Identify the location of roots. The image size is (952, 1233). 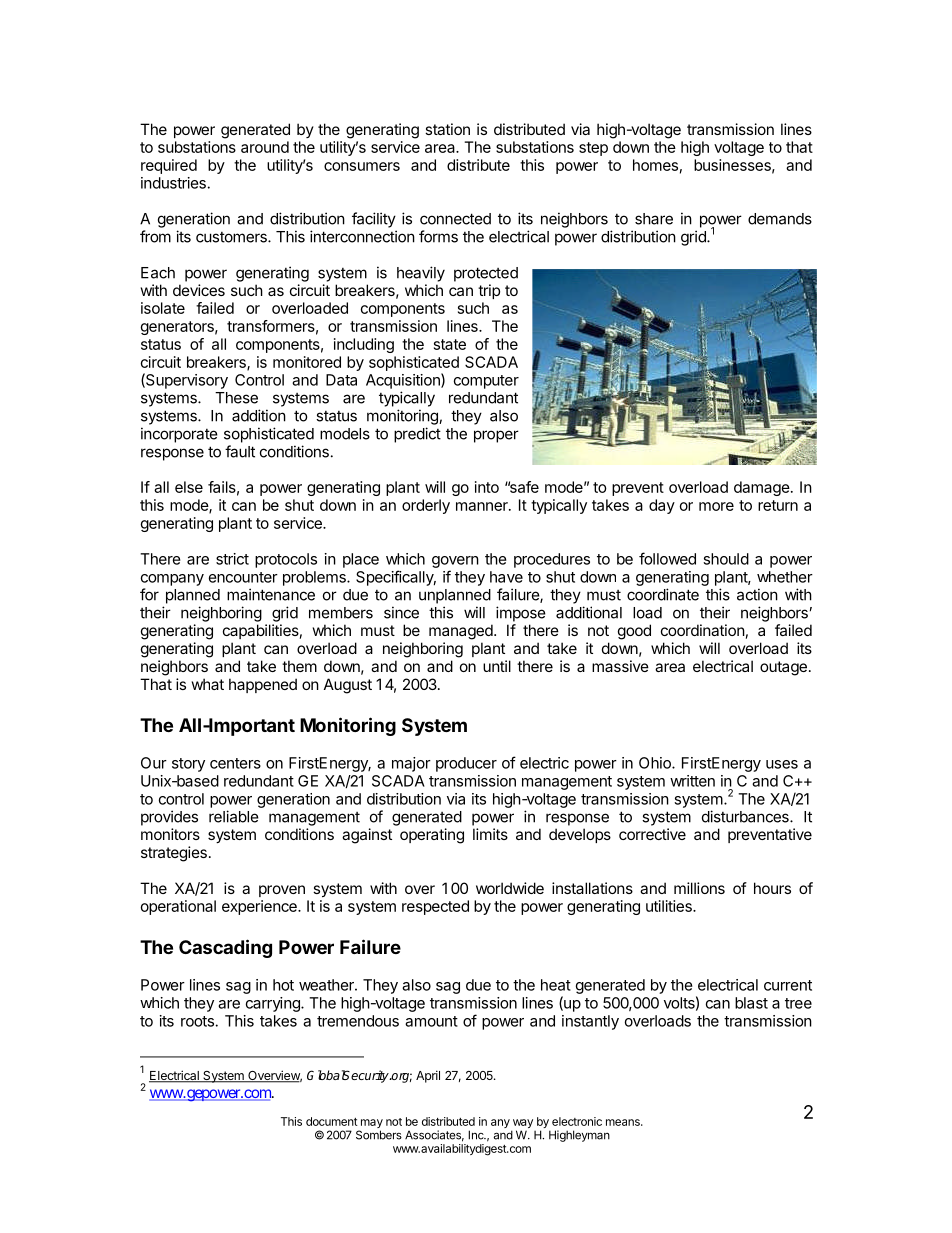
(197, 1021).
